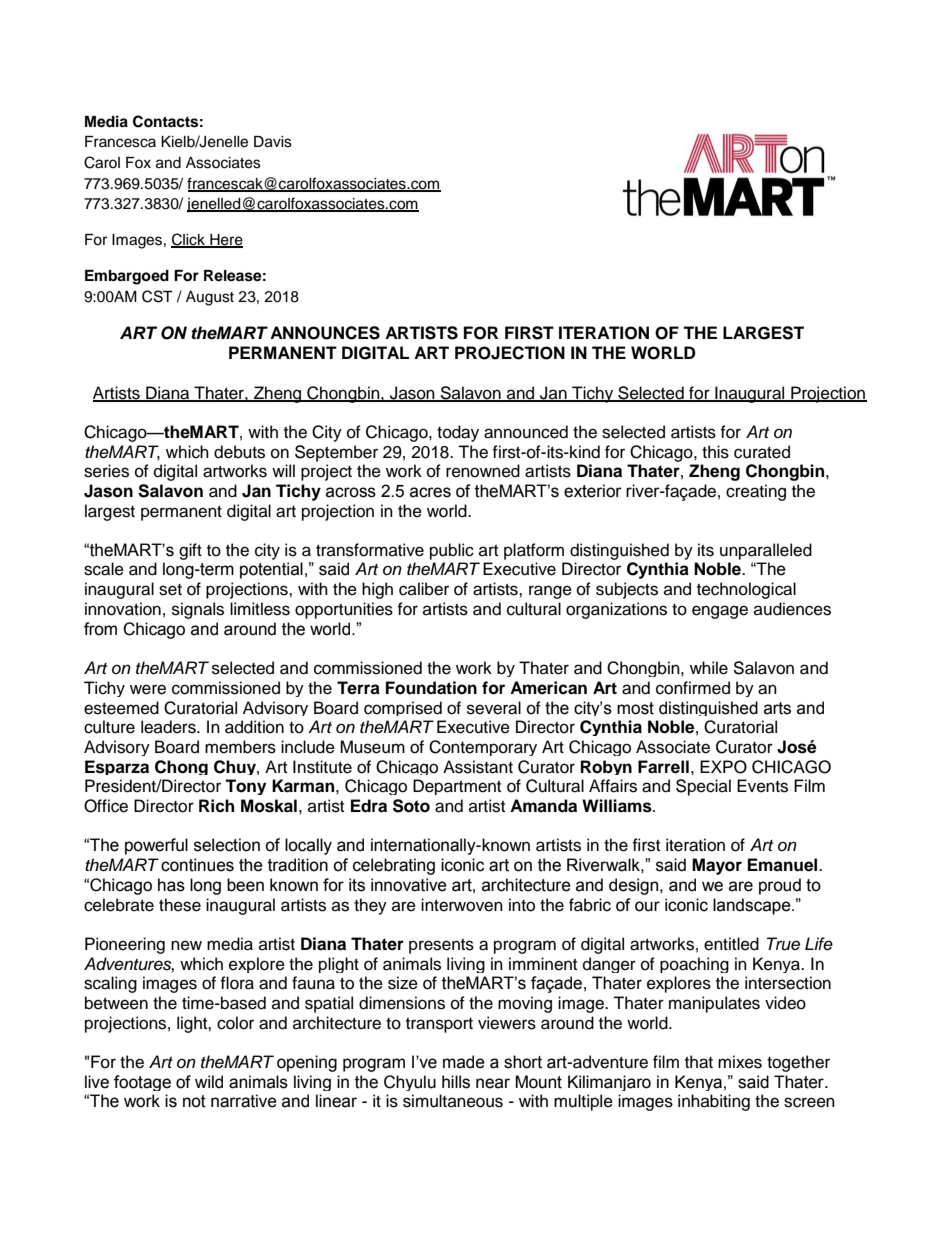 The height and width of the screenshot is (1233, 952). I want to click on Here, so click(225, 241).
